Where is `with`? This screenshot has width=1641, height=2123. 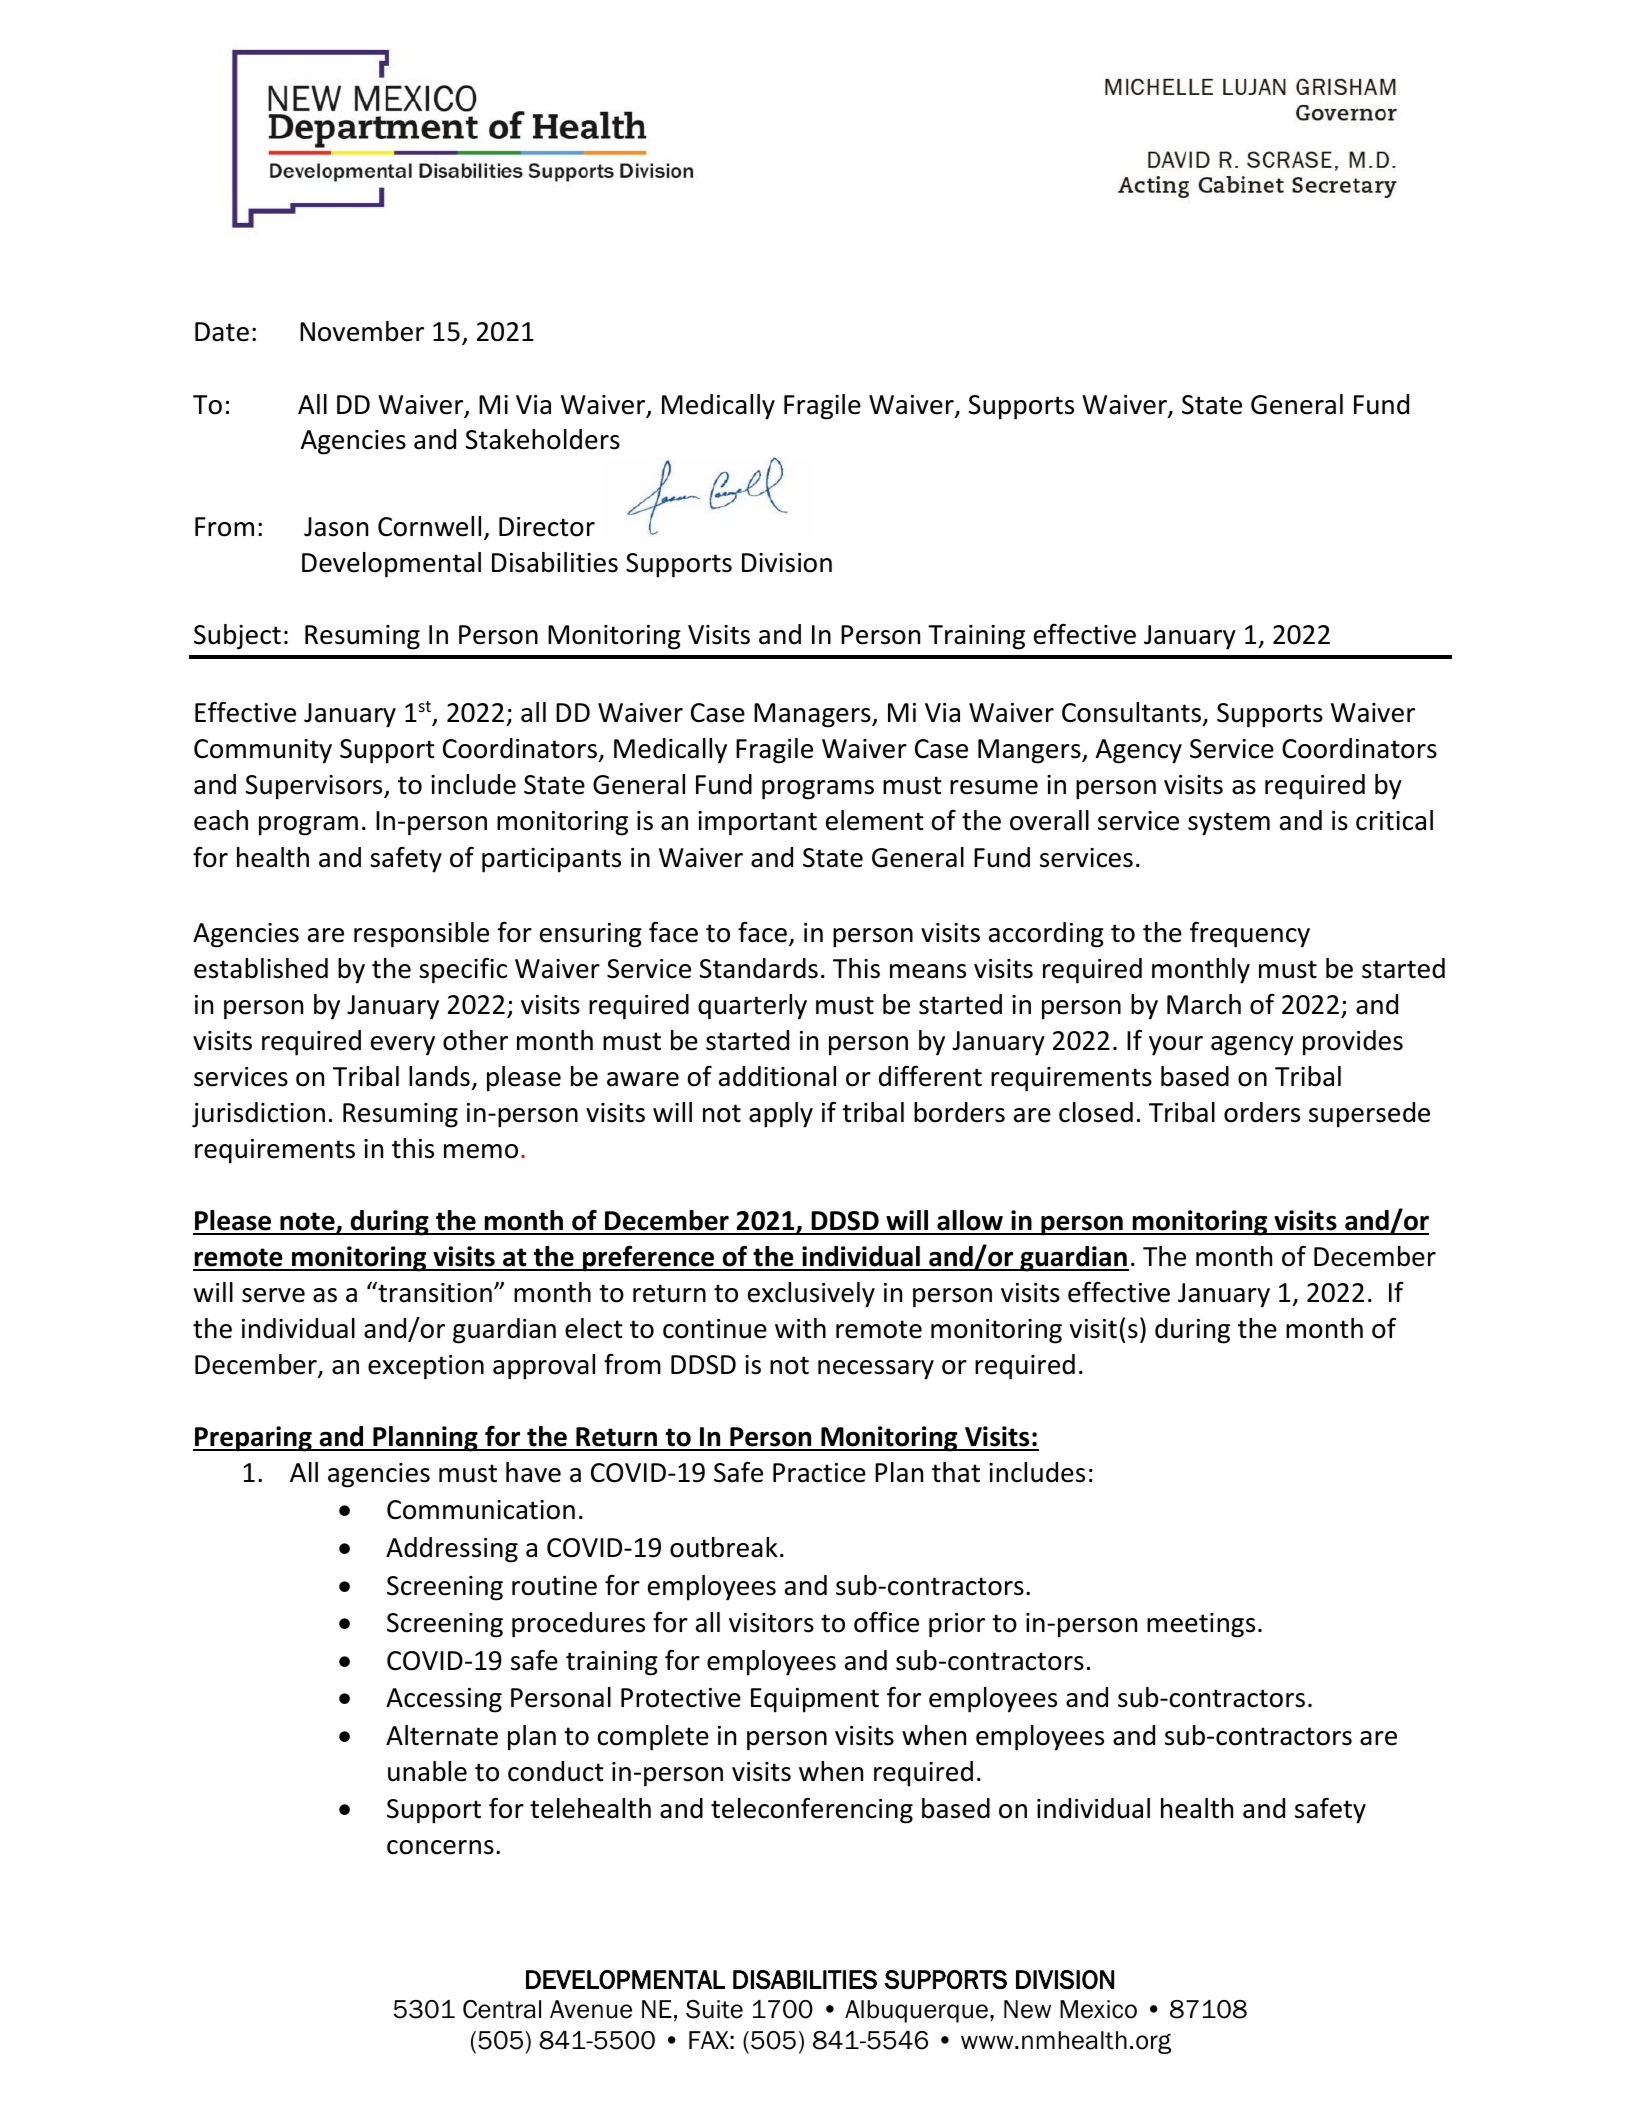
with is located at coordinates (800, 1328).
